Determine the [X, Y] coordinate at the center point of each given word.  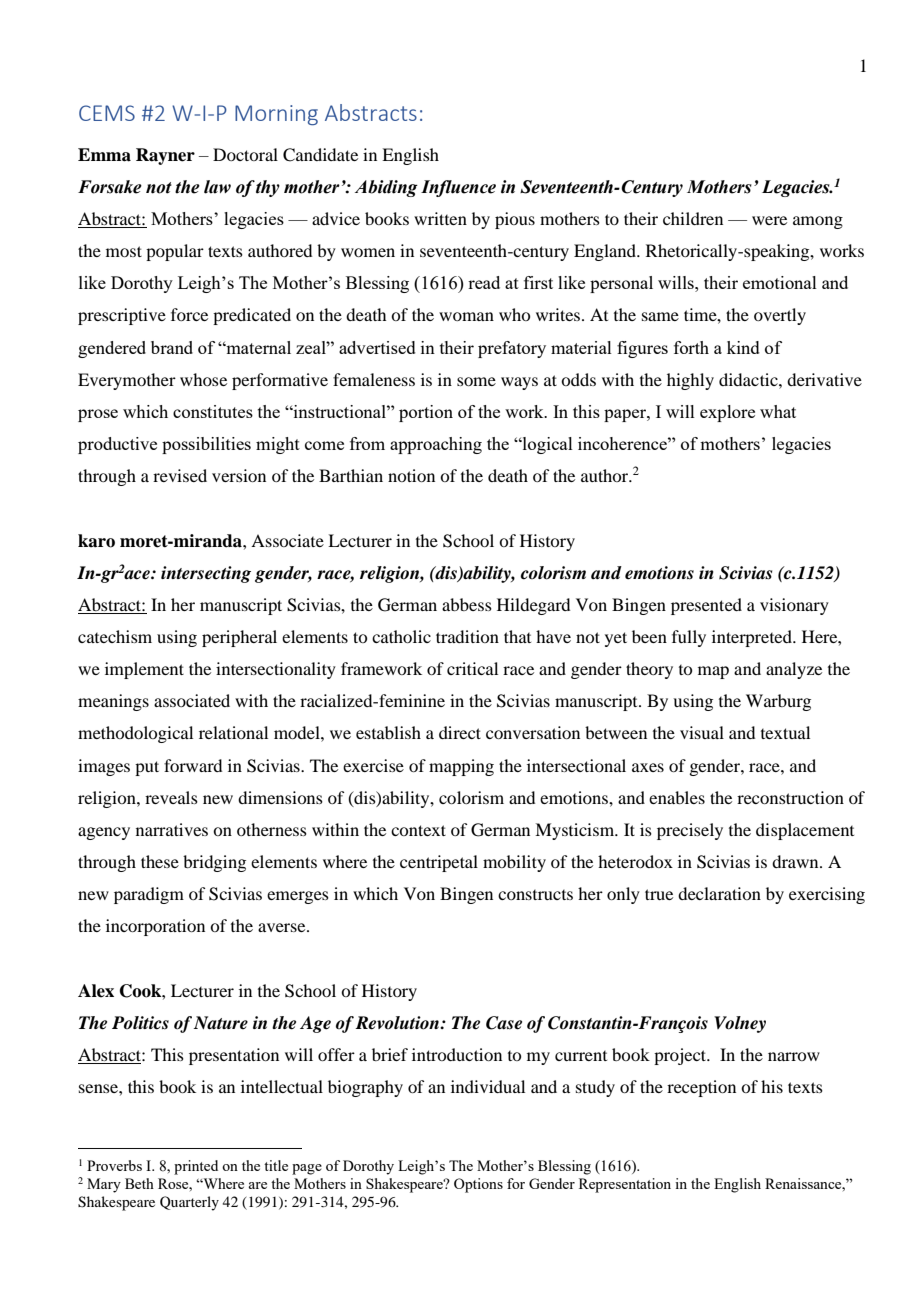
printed [196, 1167]
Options [478, 1185]
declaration [719, 893]
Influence [458, 188]
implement [144, 670]
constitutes [213, 411]
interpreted [753, 638]
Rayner [165, 156]
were [769, 220]
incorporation [155, 927]
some [476, 381]
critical [472, 668]
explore [727, 413]
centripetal [439, 863]
